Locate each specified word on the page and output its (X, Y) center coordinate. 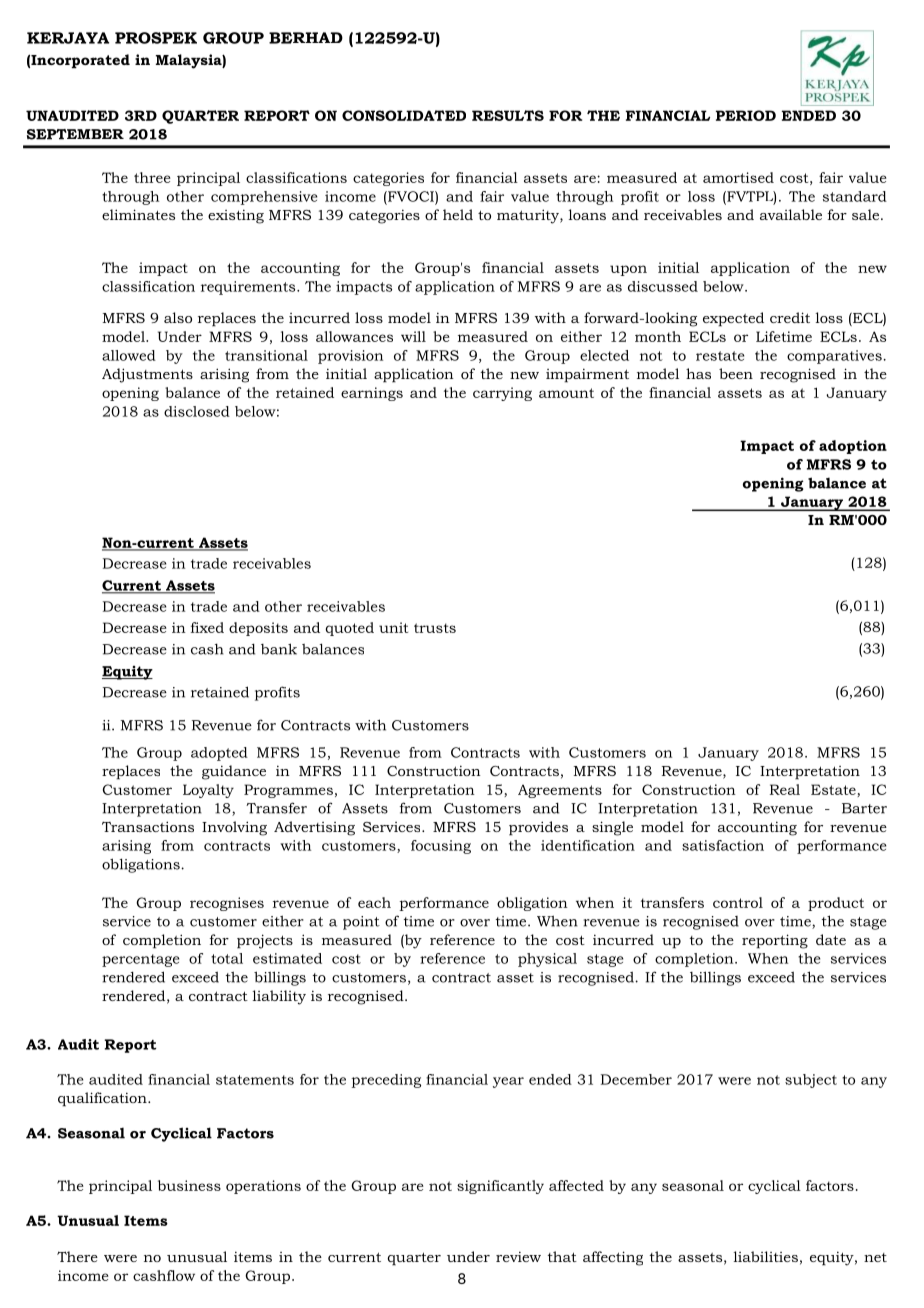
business (189, 1185)
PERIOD (746, 115)
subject (811, 1081)
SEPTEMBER (75, 134)
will (413, 336)
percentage (141, 960)
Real (785, 789)
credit (790, 317)
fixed (207, 627)
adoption (853, 447)
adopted (219, 754)
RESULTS (508, 115)
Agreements (560, 791)
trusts (435, 628)
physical (547, 960)
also (178, 317)
